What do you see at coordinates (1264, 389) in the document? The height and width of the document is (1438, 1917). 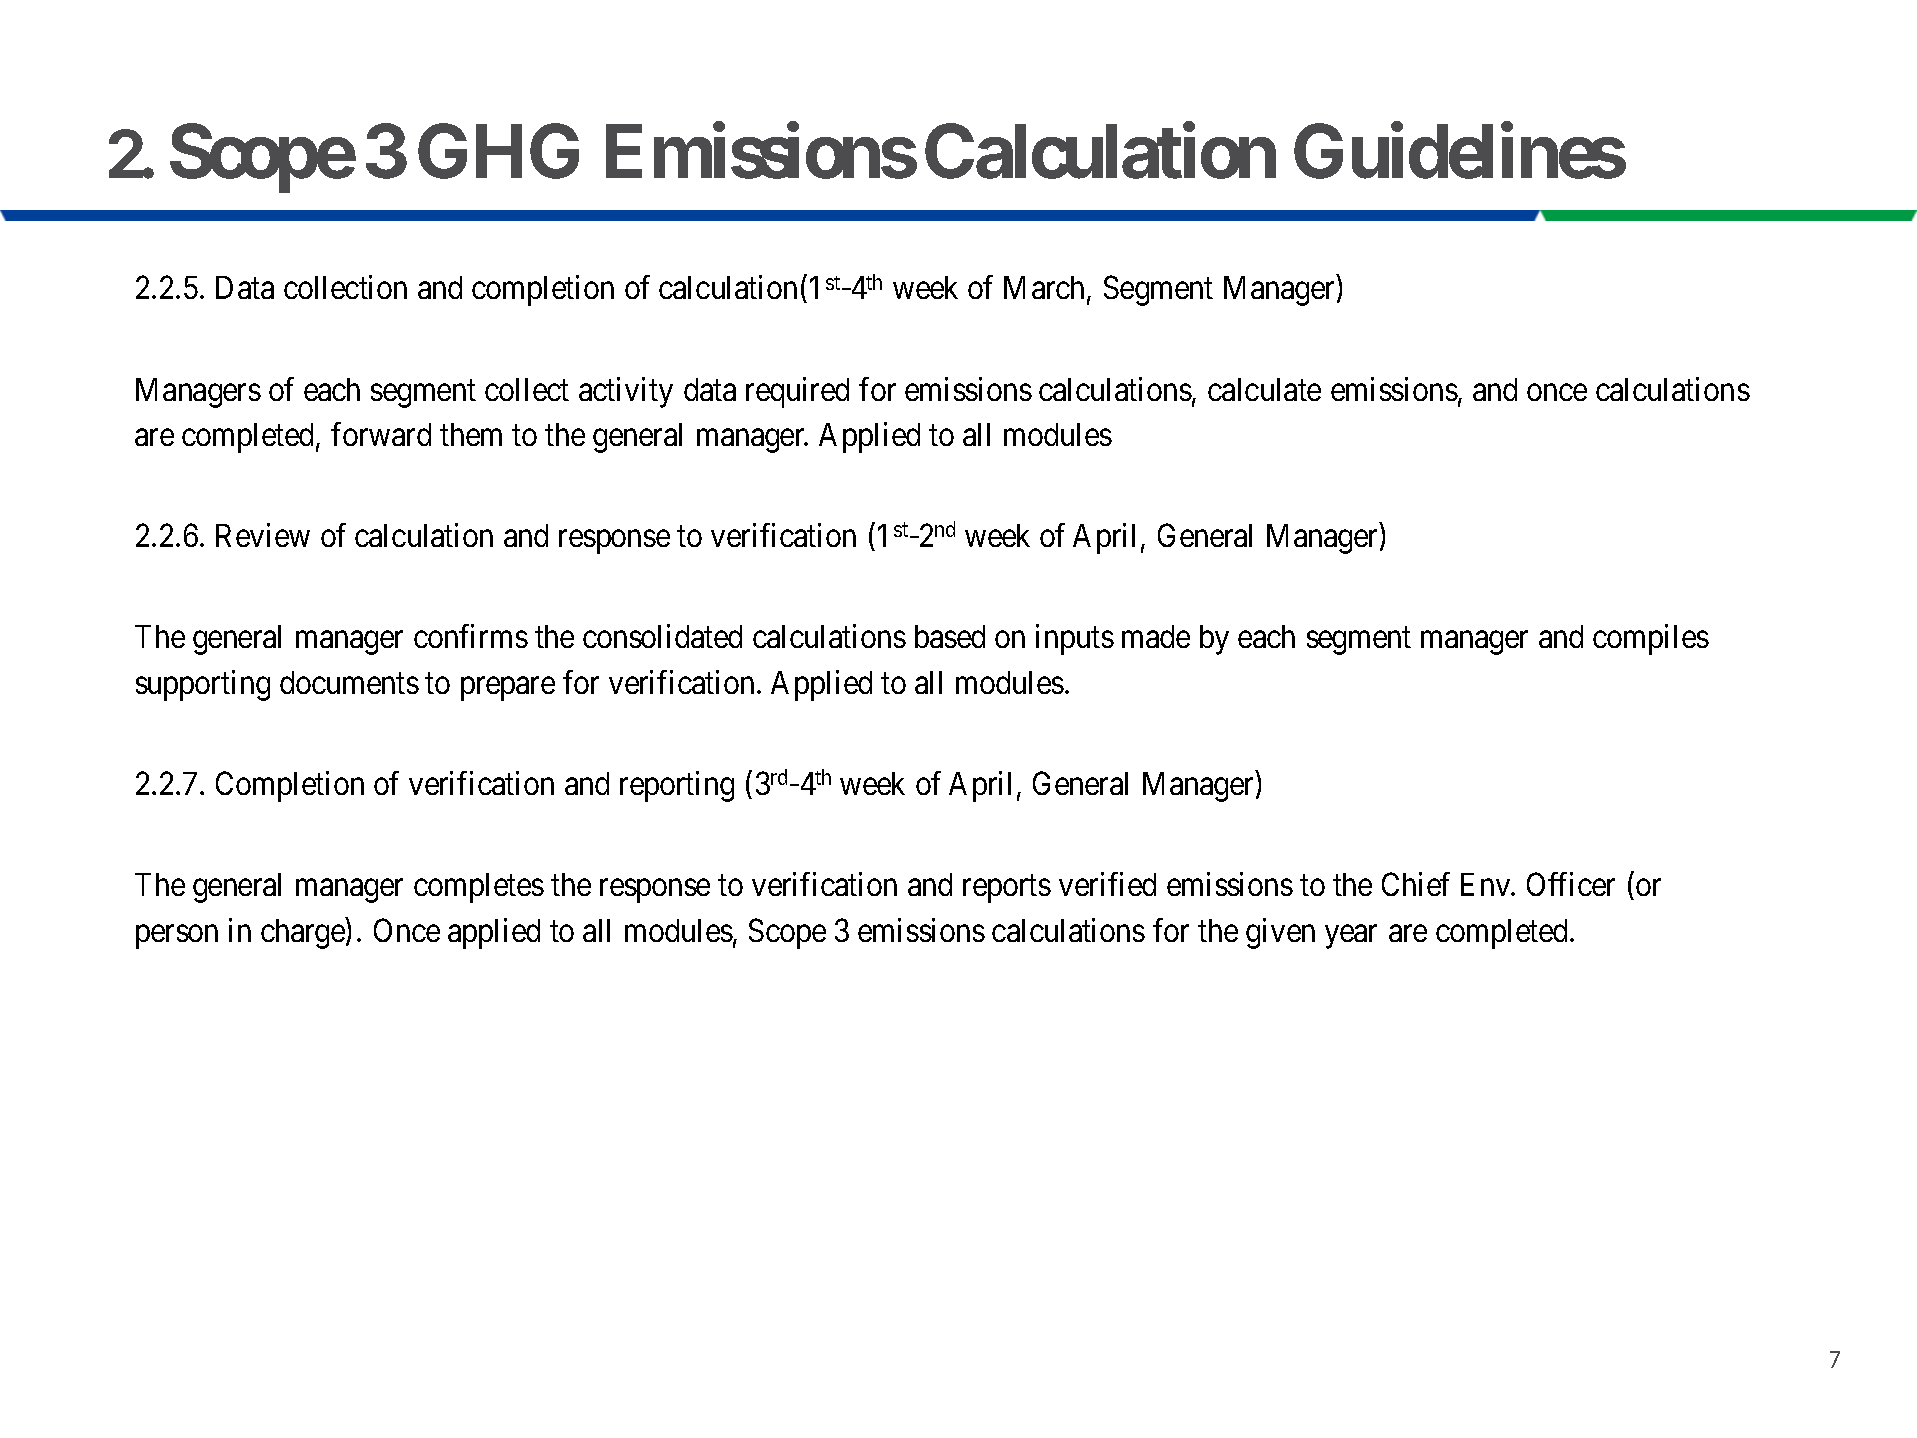 I see `calculate` at bounding box center [1264, 389].
